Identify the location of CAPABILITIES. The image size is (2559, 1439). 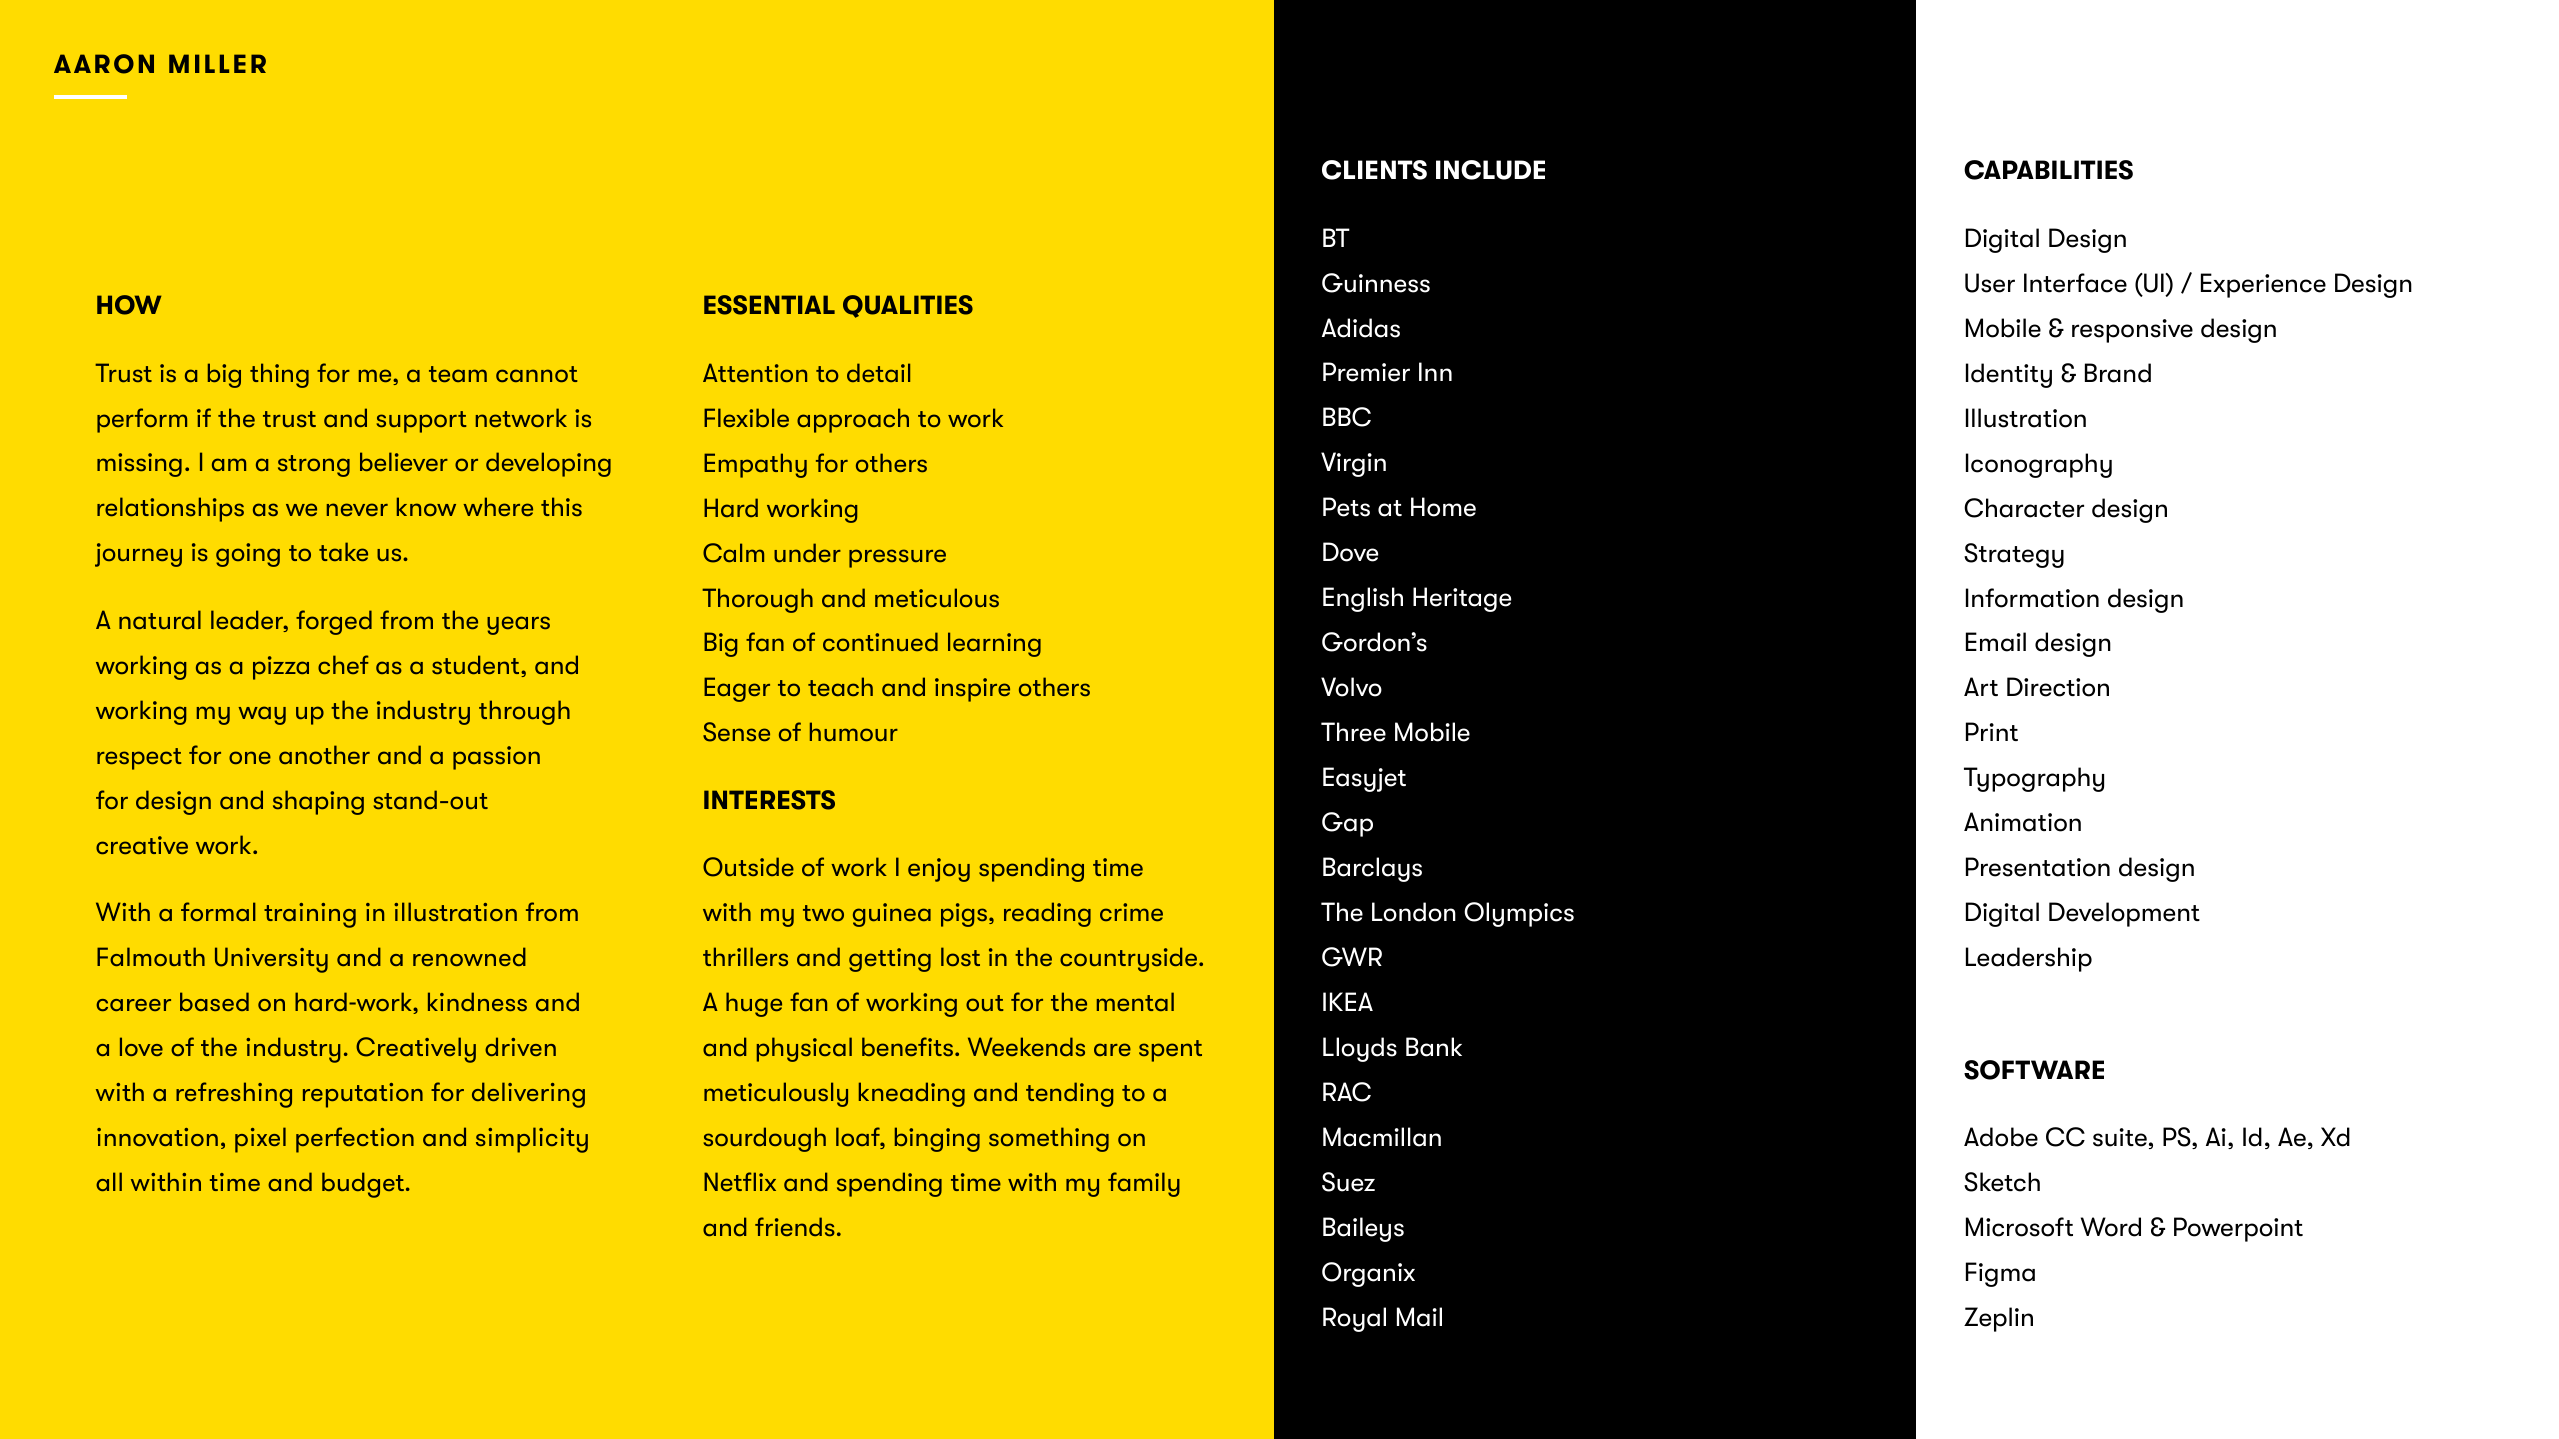
(2048, 170).
